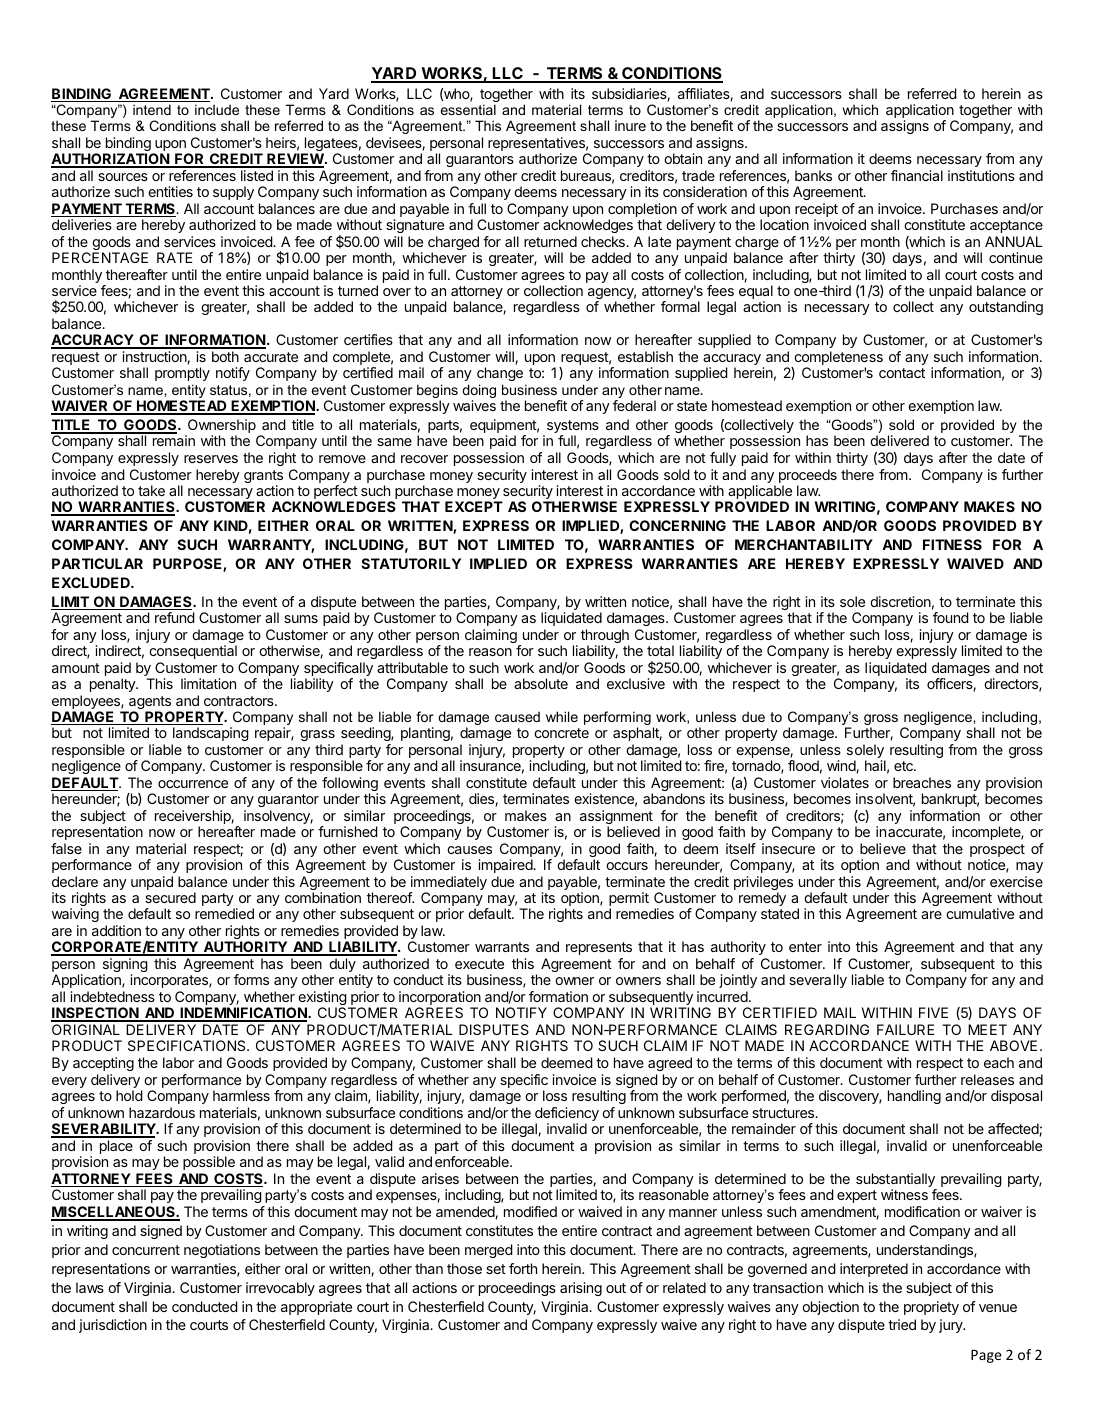  What do you see at coordinates (152, 109) in the screenshot?
I see `intend` at bounding box center [152, 109].
